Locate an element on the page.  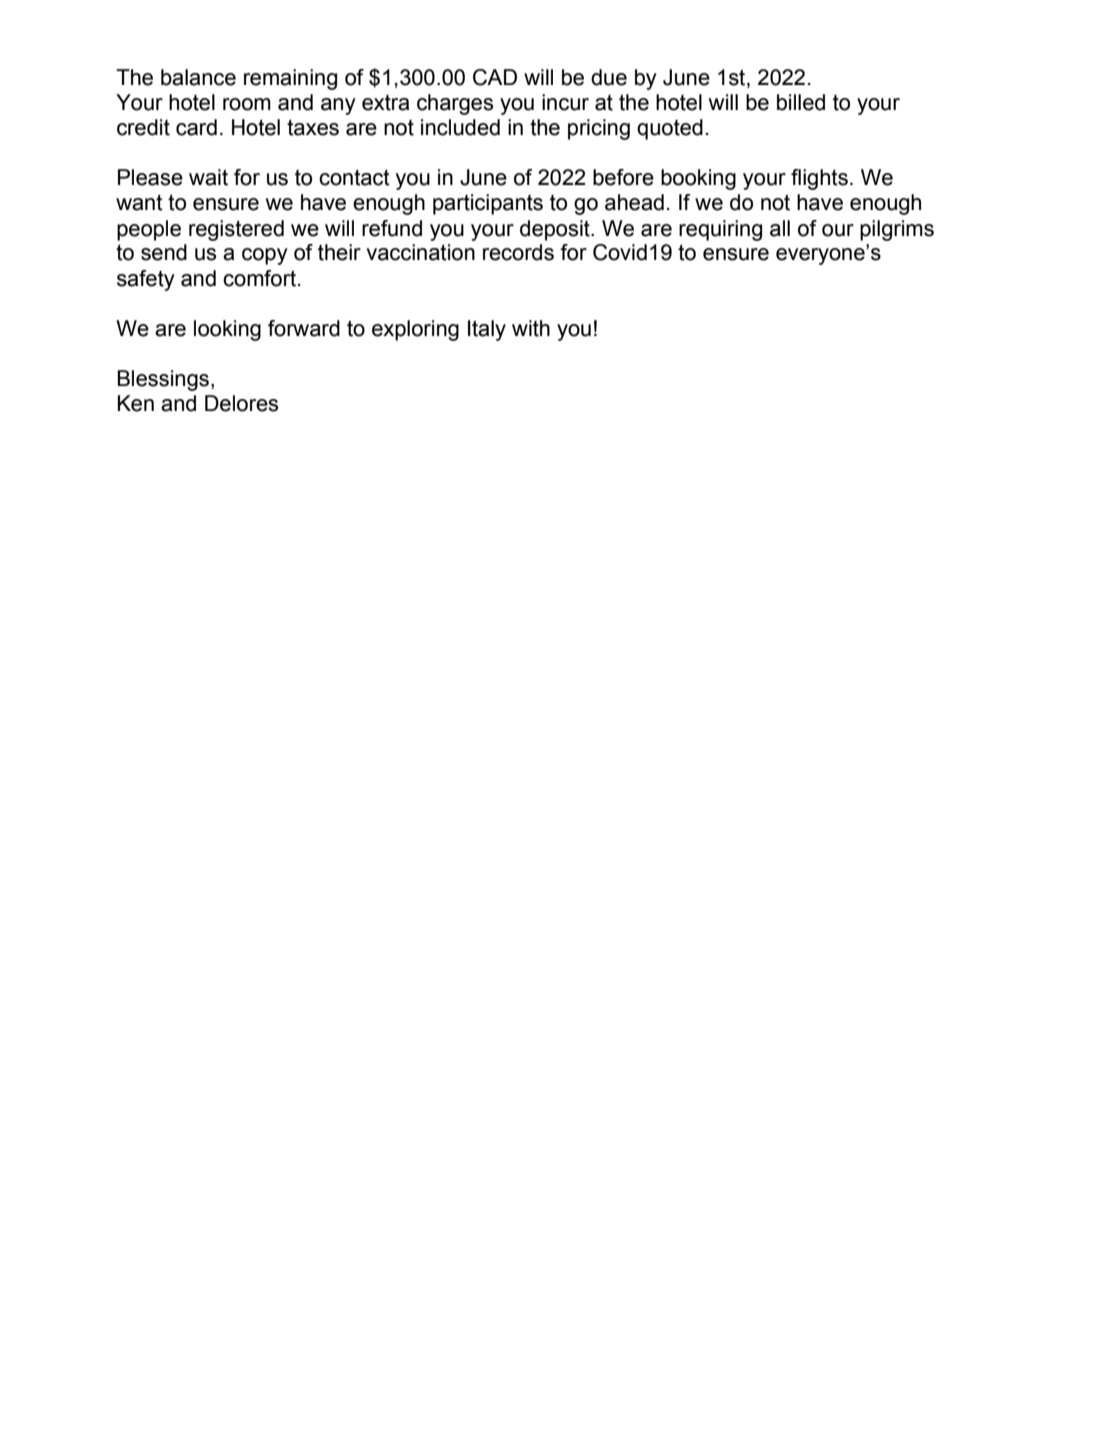
with is located at coordinates (531, 328).
